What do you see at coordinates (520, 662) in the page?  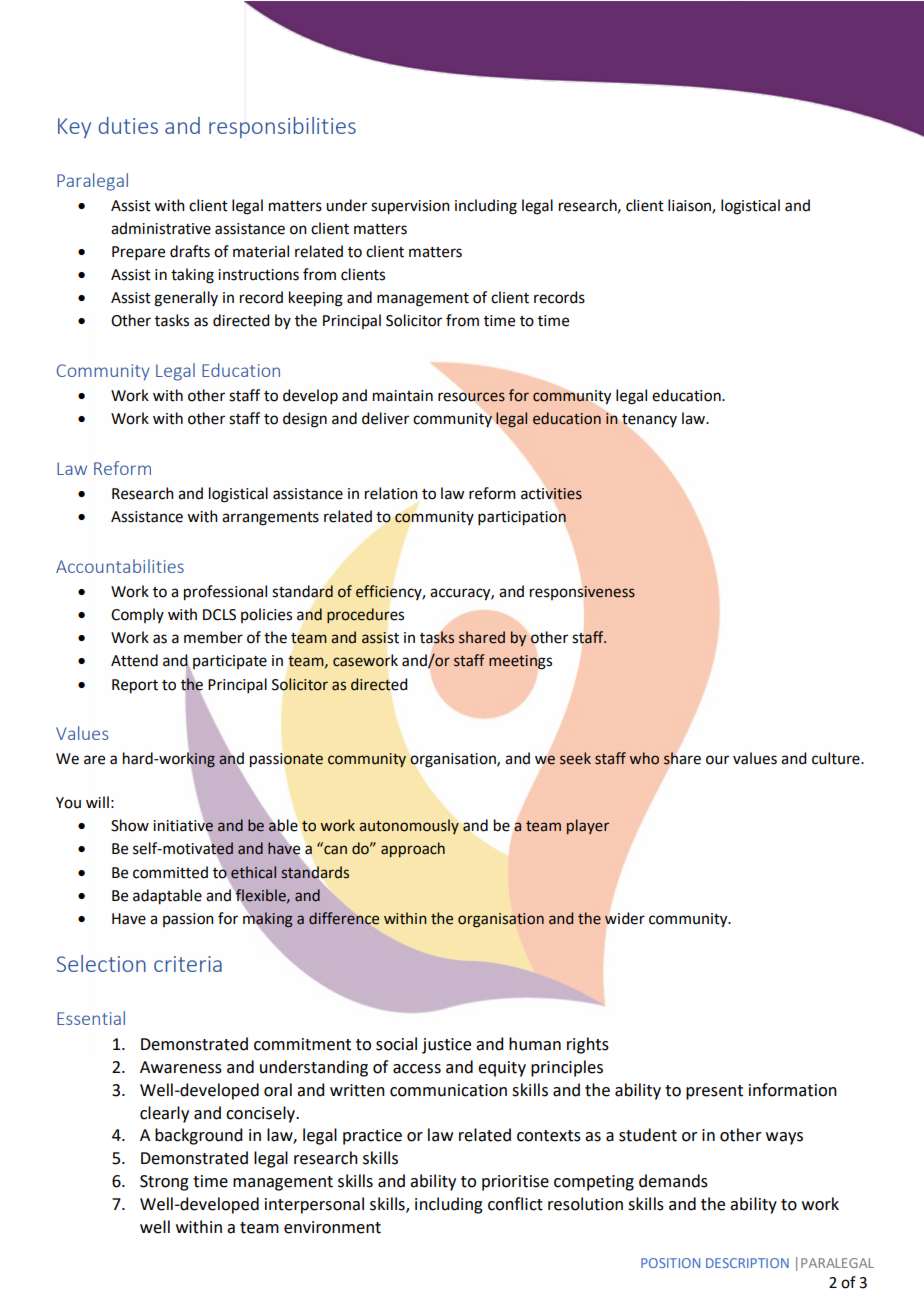 I see `meetings` at bounding box center [520, 662].
